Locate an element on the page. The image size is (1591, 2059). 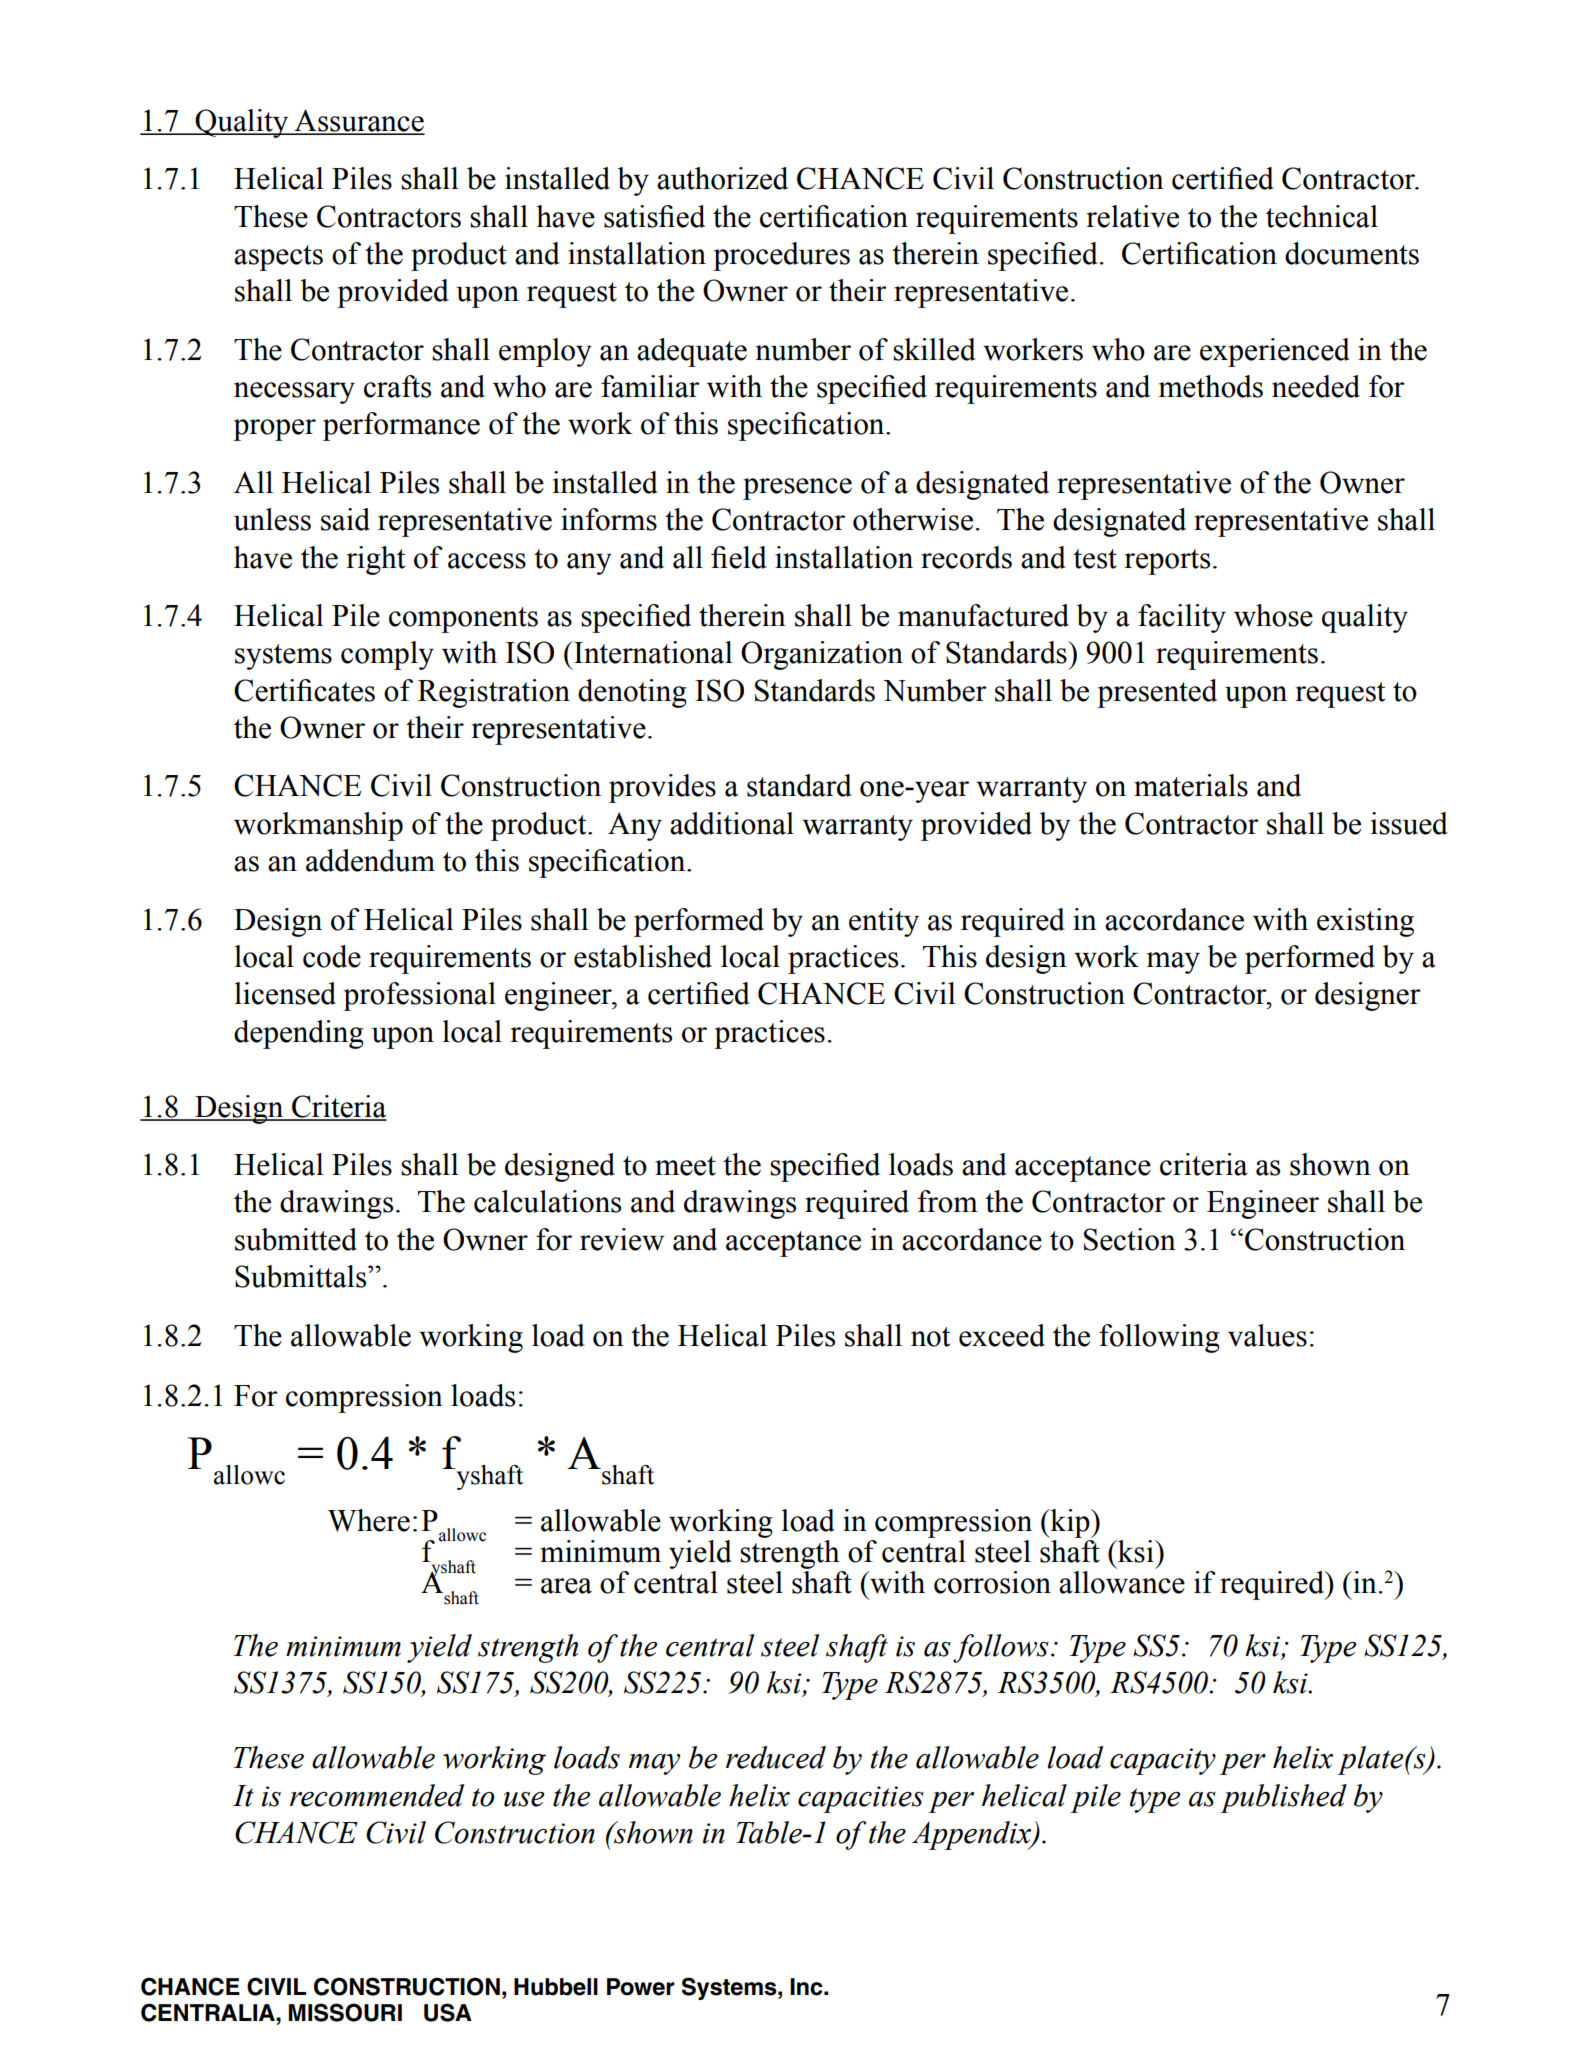
exceed is located at coordinates (1002, 1335).
